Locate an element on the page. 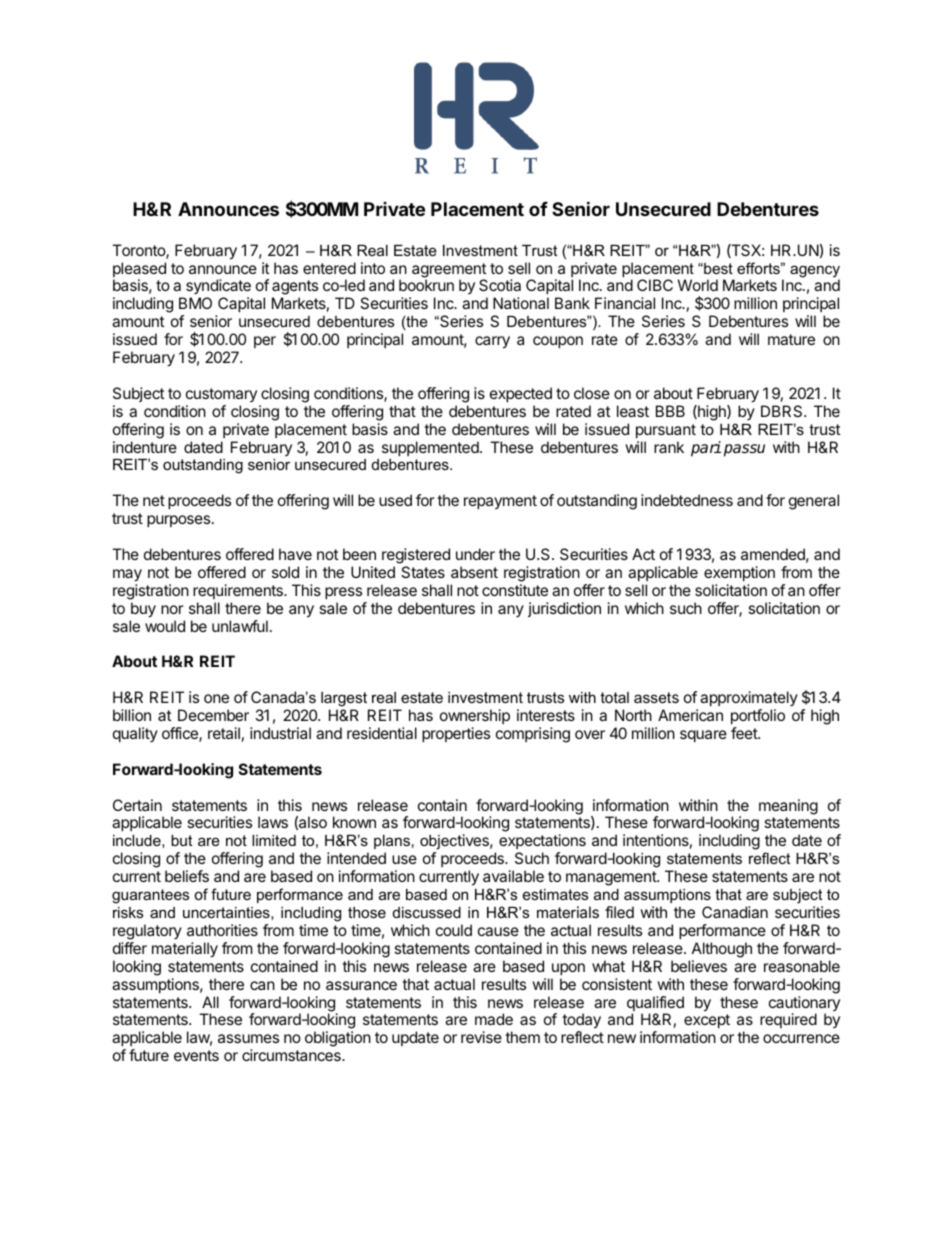 This page has height=1233, width=952. exemption is located at coordinates (739, 573).
